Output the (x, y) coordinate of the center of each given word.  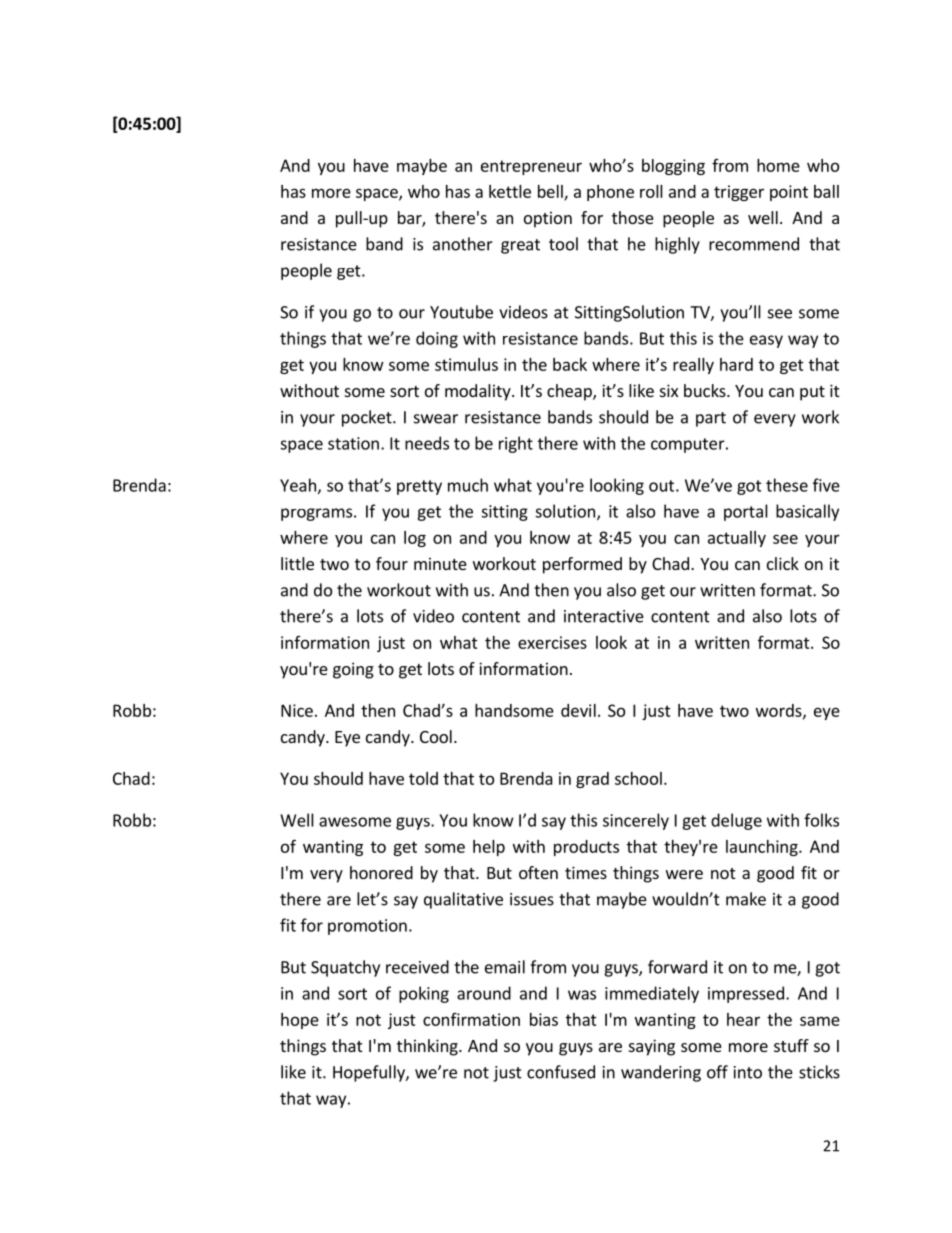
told (423, 778)
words (780, 711)
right (516, 444)
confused (561, 1072)
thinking (428, 1047)
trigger (739, 193)
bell (551, 192)
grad (592, 780)
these (787, 485)
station (353, 443)
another (463, 244)
